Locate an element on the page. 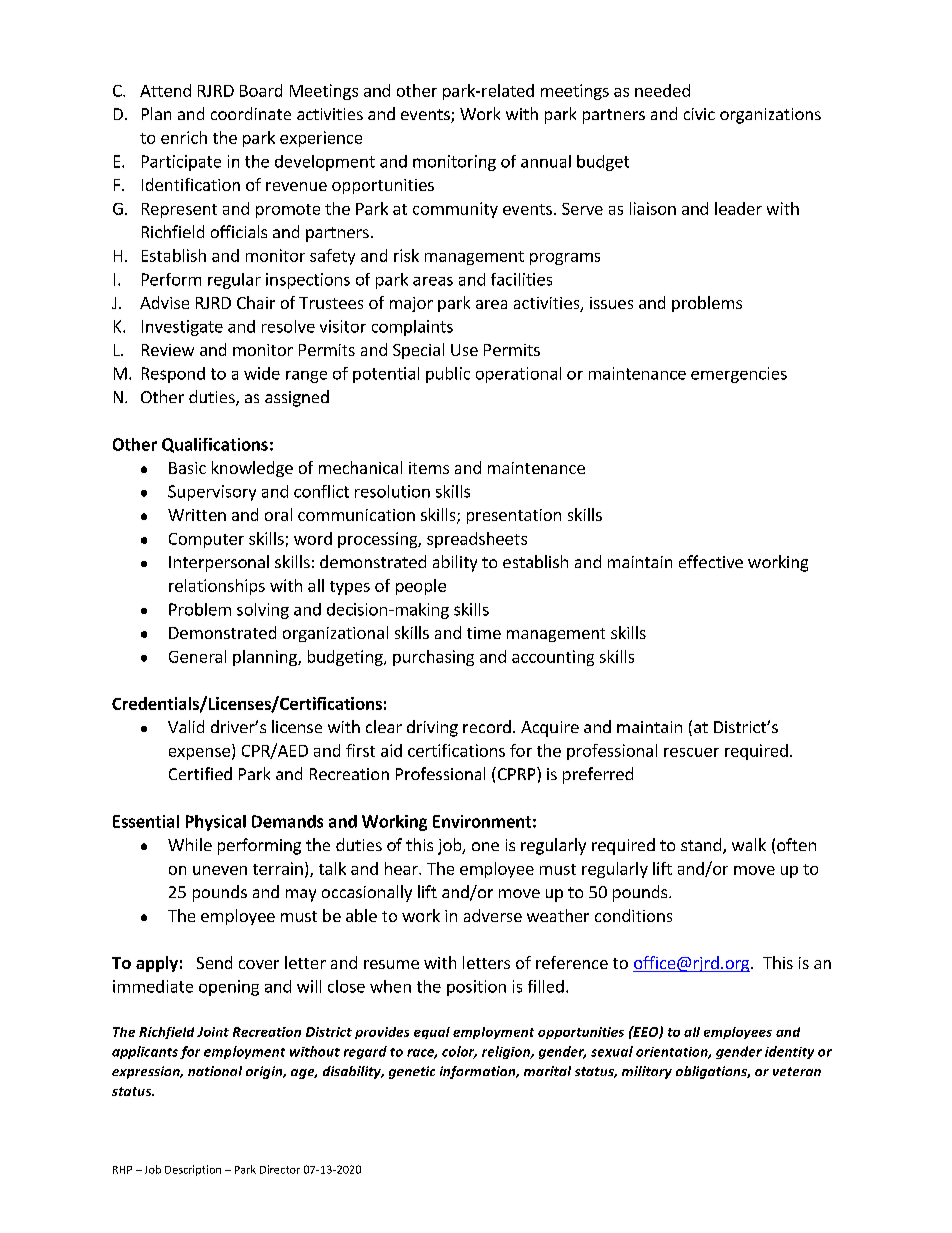  emergencies is located at coordinates (739, 375).
